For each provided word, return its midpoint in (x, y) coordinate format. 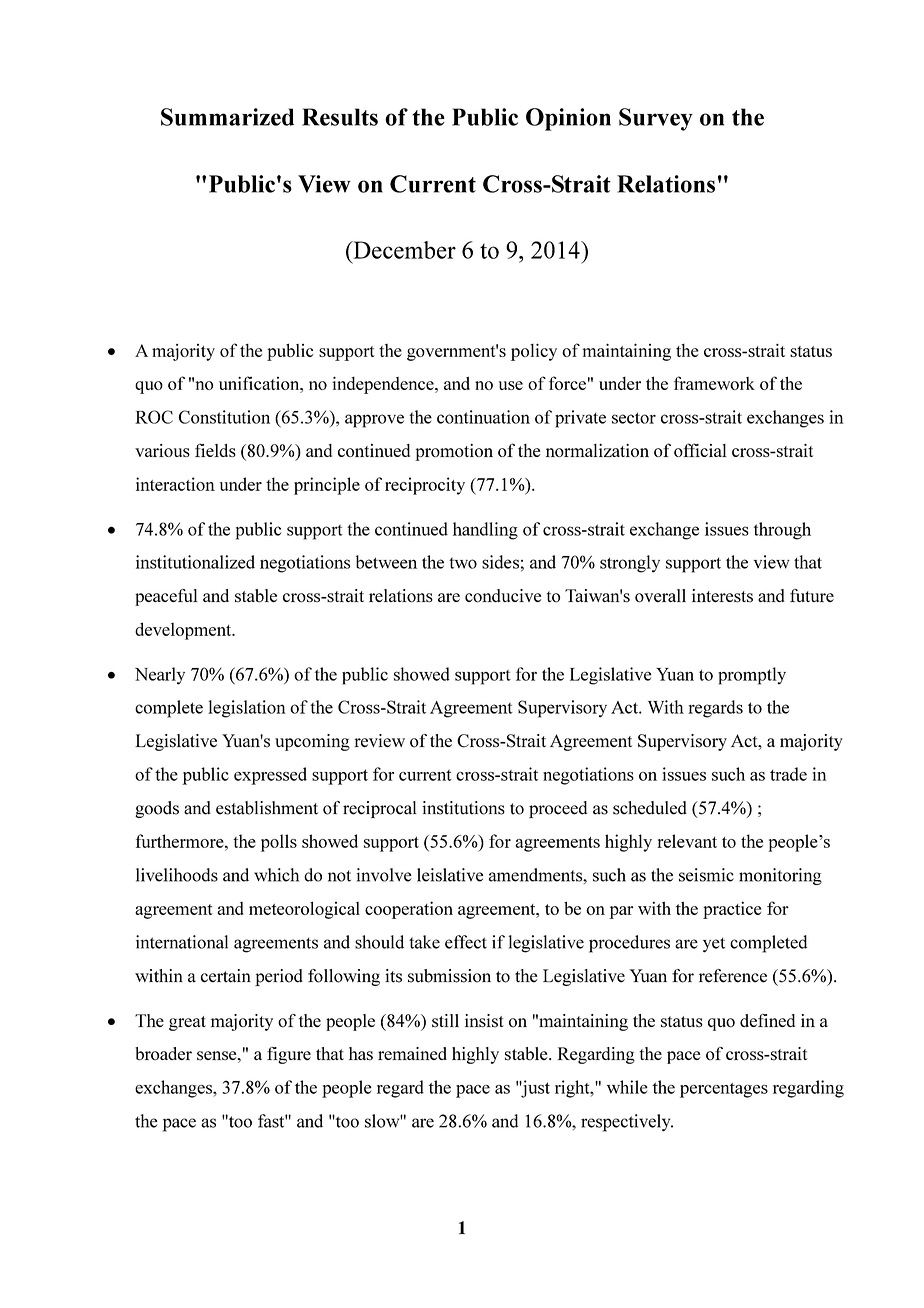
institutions (463, 808)
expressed (270, 776)
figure (289, 1055)
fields (215, 450)
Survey (656, 119)
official (700, 450)
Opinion (568, 119)
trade (788, 774)
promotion (454, 452)
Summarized (227, 117)
